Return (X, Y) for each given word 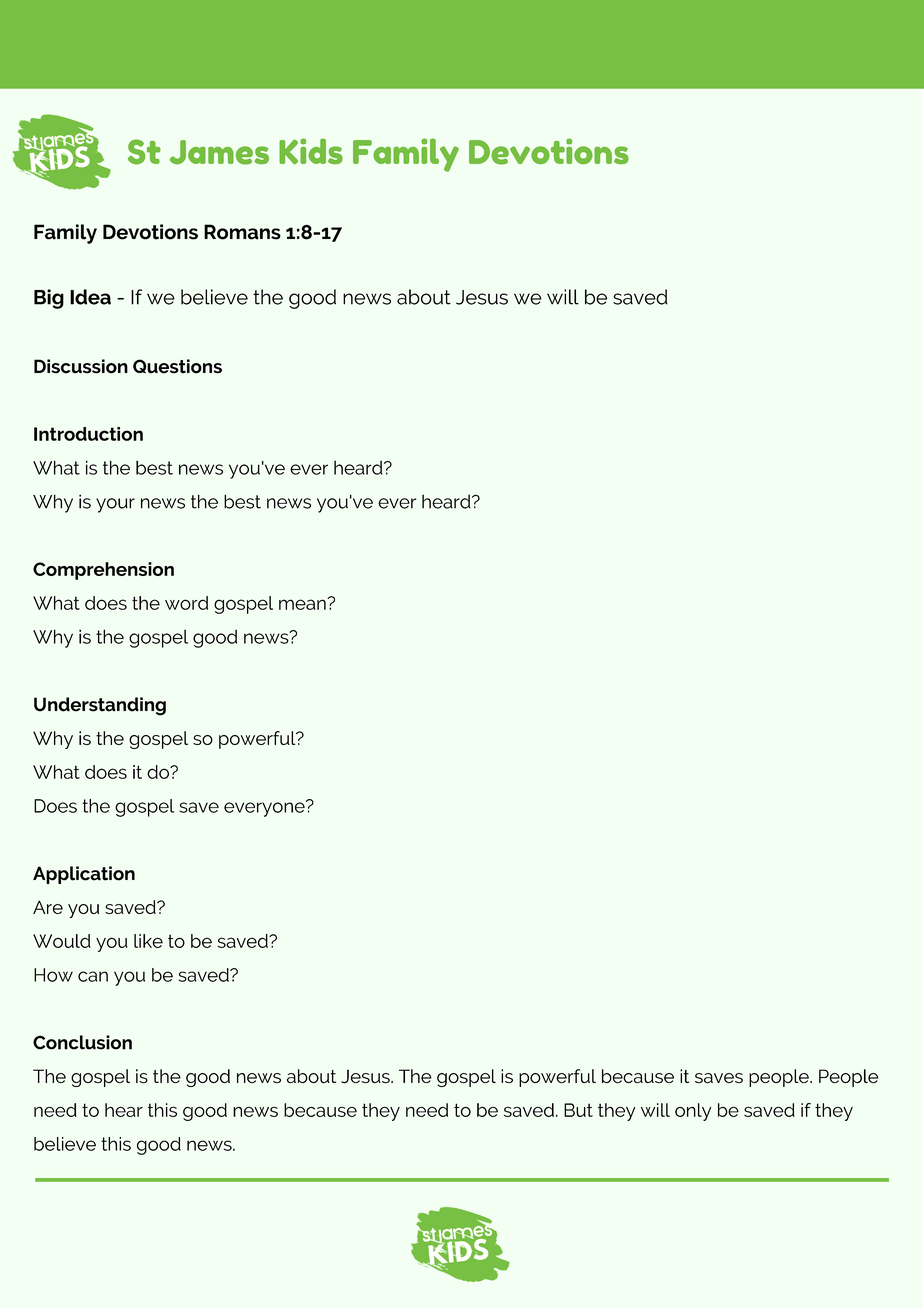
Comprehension (103, 571)
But (578, 1110)
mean (303, 604)
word (186, 603)
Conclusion (82, 1042)
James (219, 152)
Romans (242, 232)
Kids (311, 151)
